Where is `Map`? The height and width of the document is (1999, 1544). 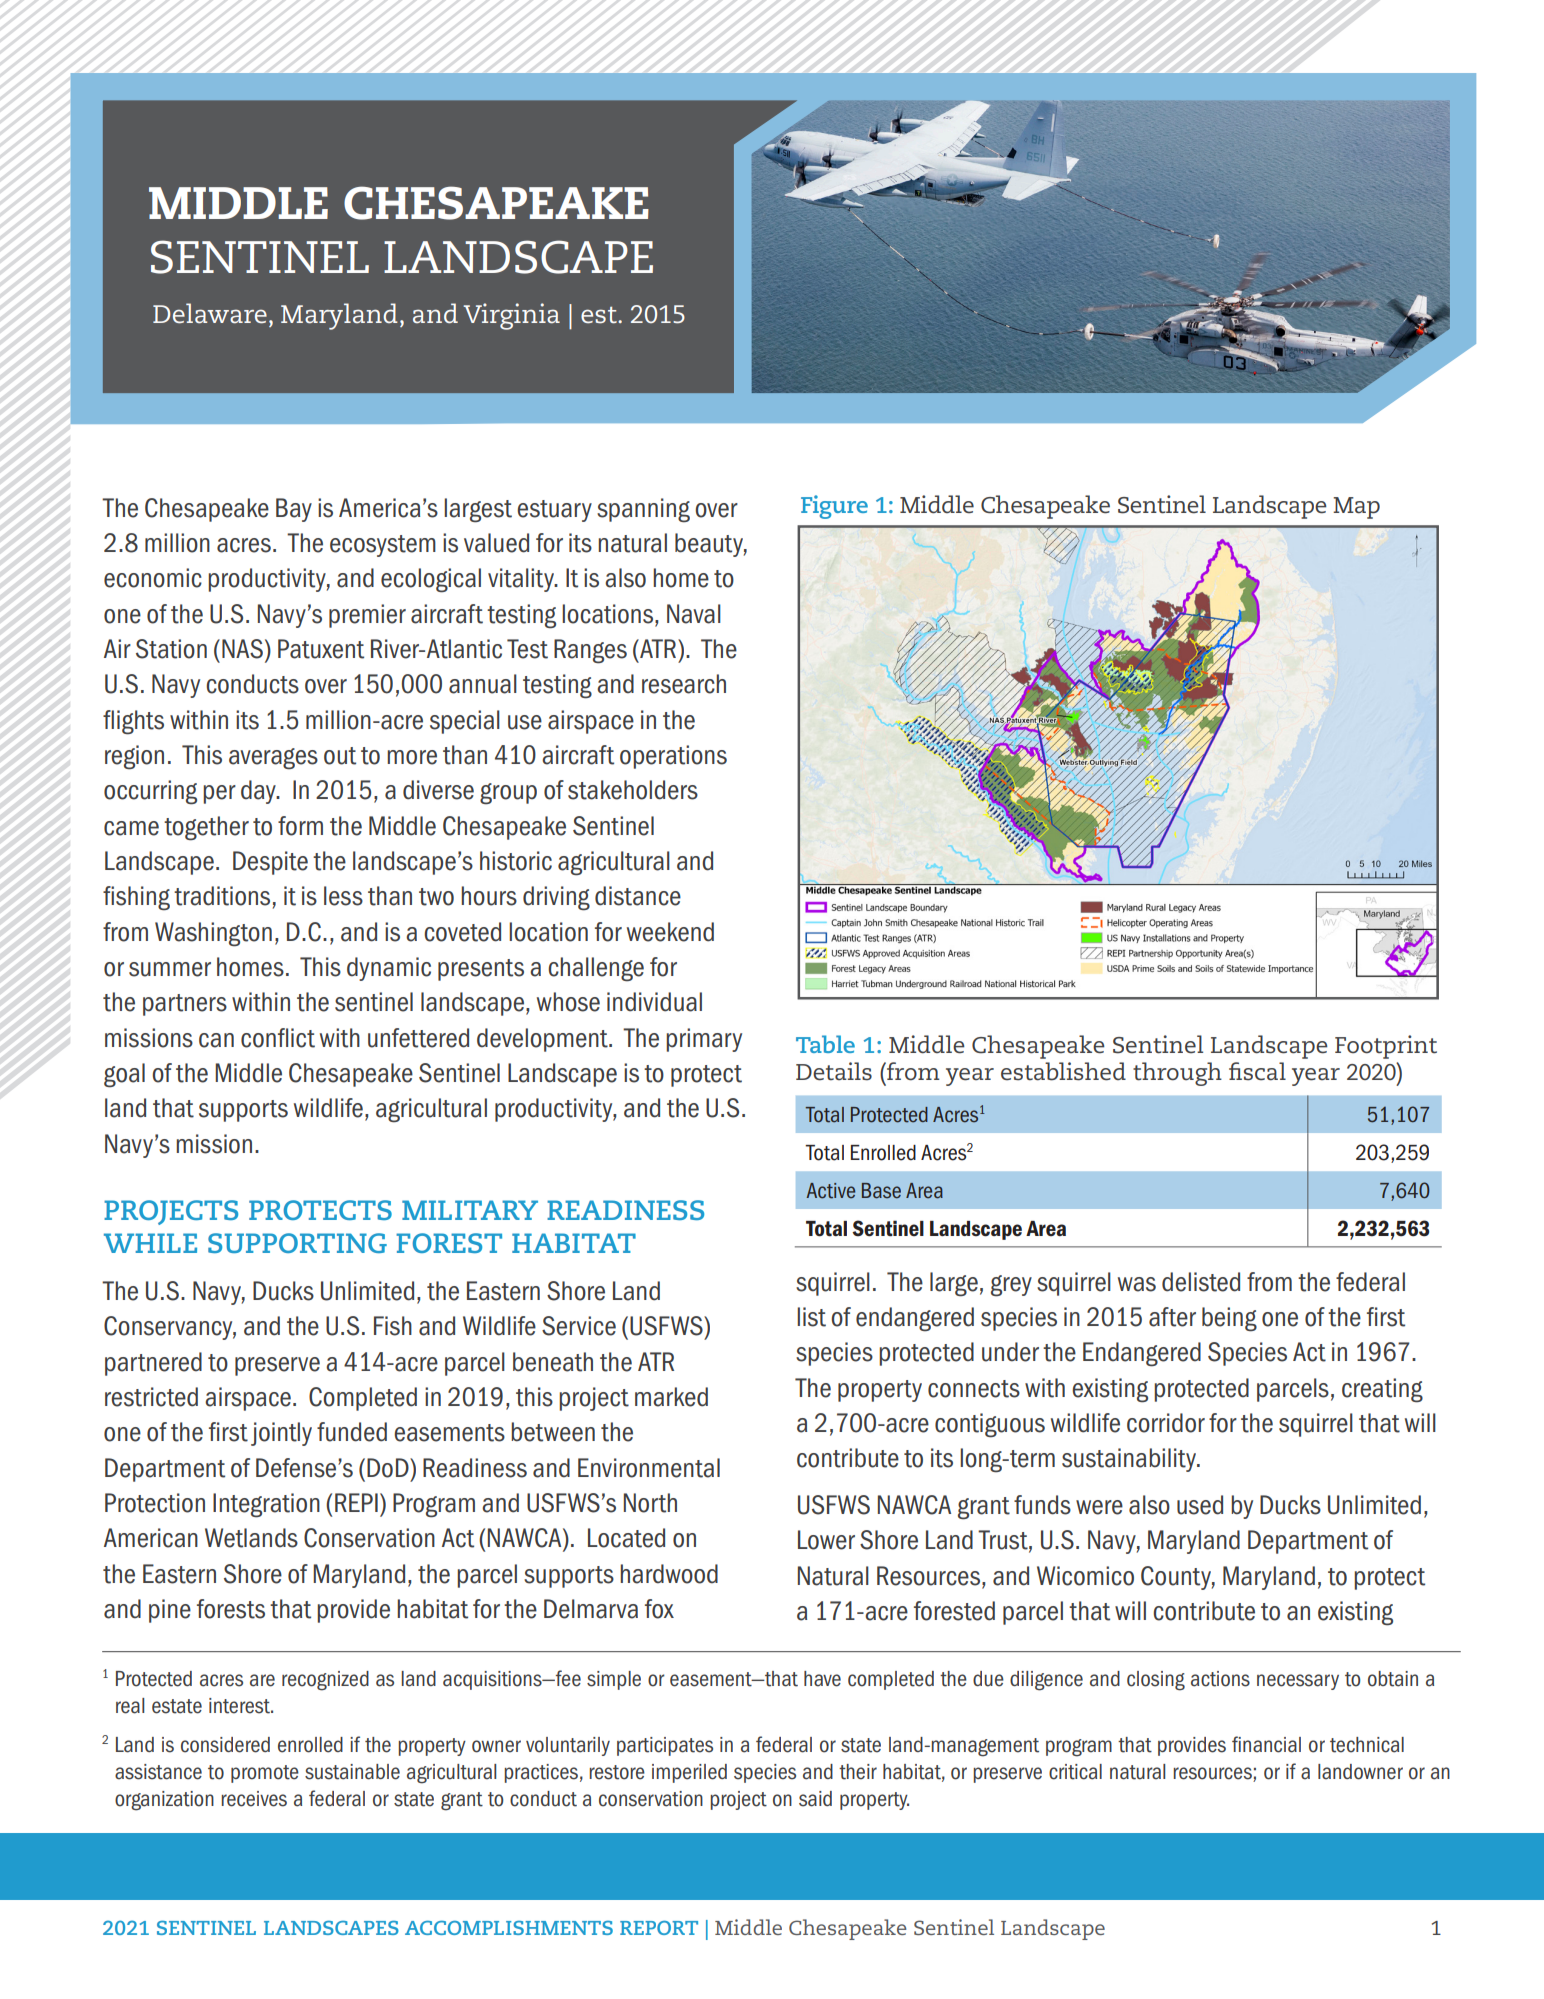
Map is located at coordinates (1356, 508).
